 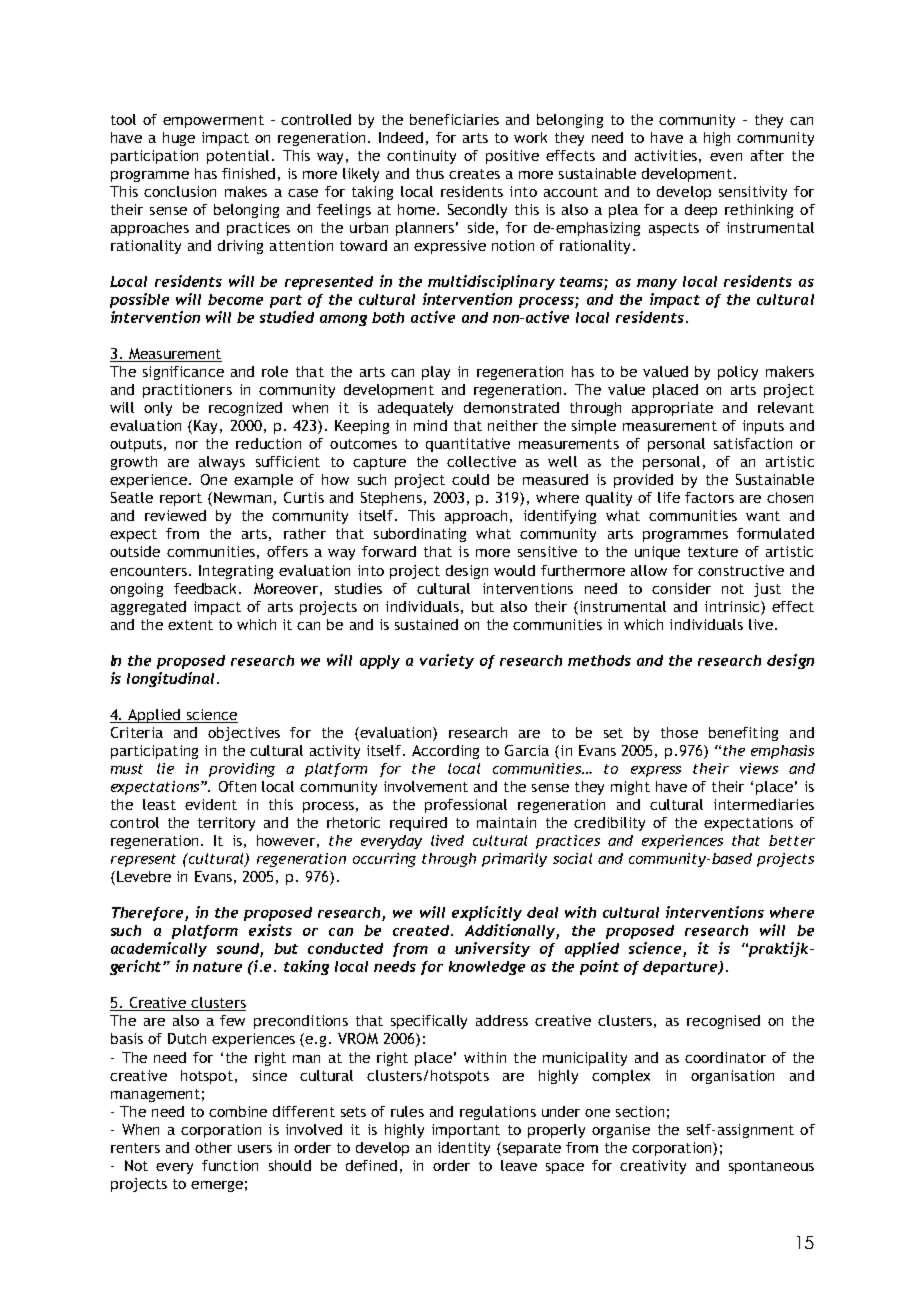 I want to click on just, so click(x=767, y=590).
